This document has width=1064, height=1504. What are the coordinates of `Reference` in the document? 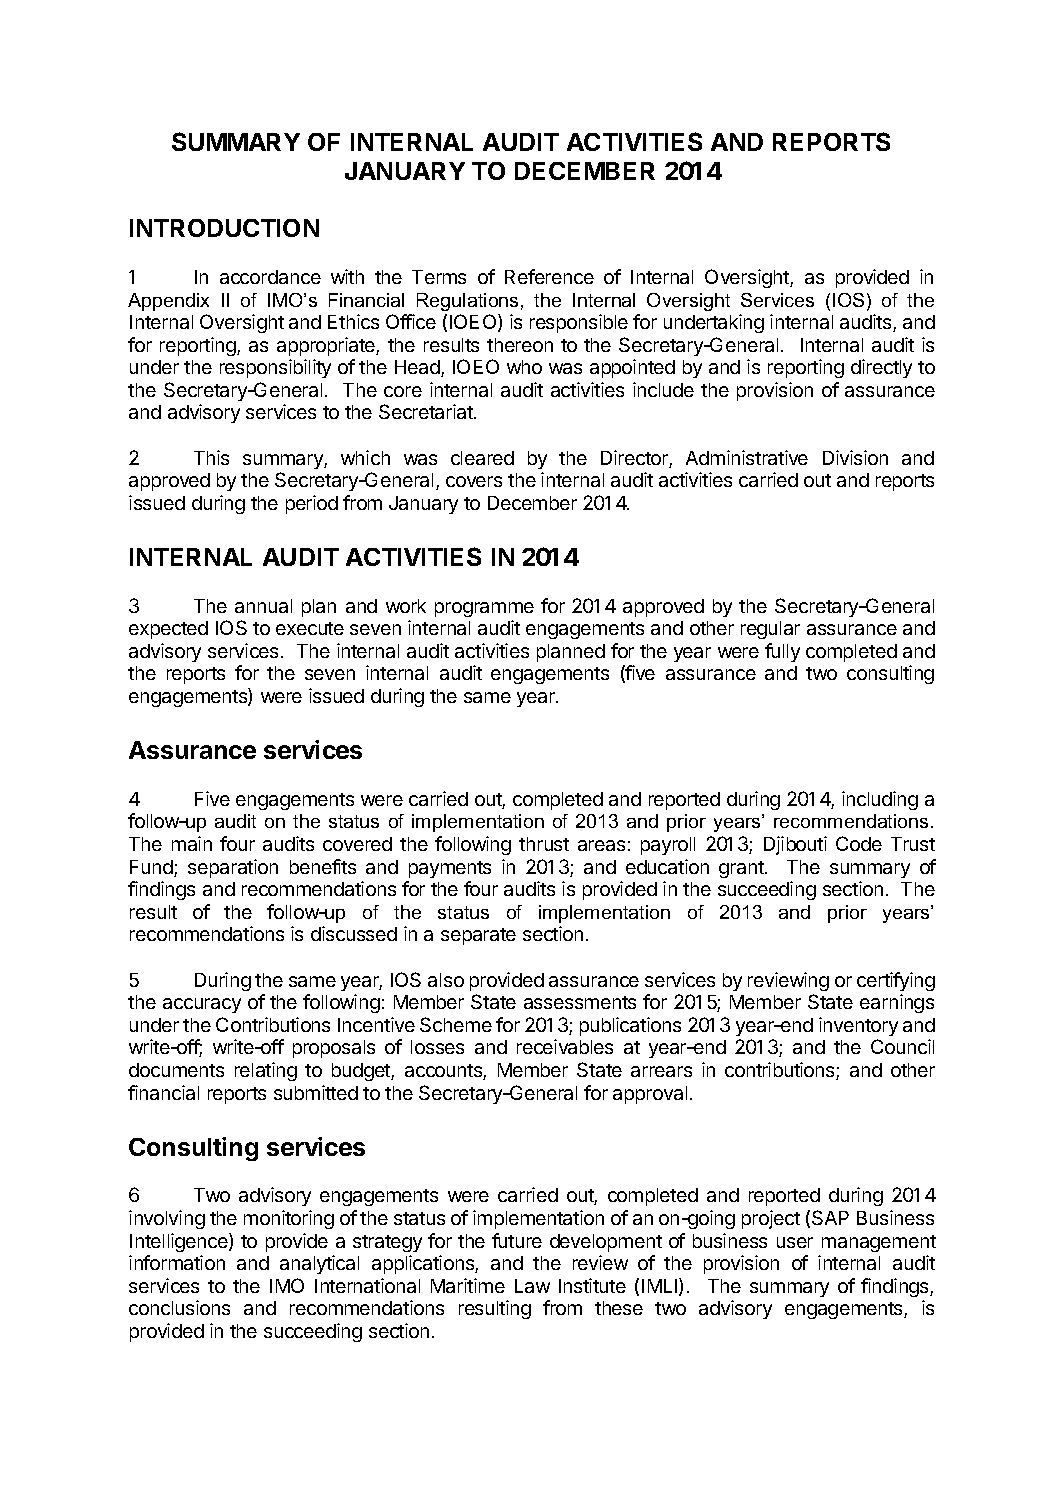 It's located at (549, 276).
